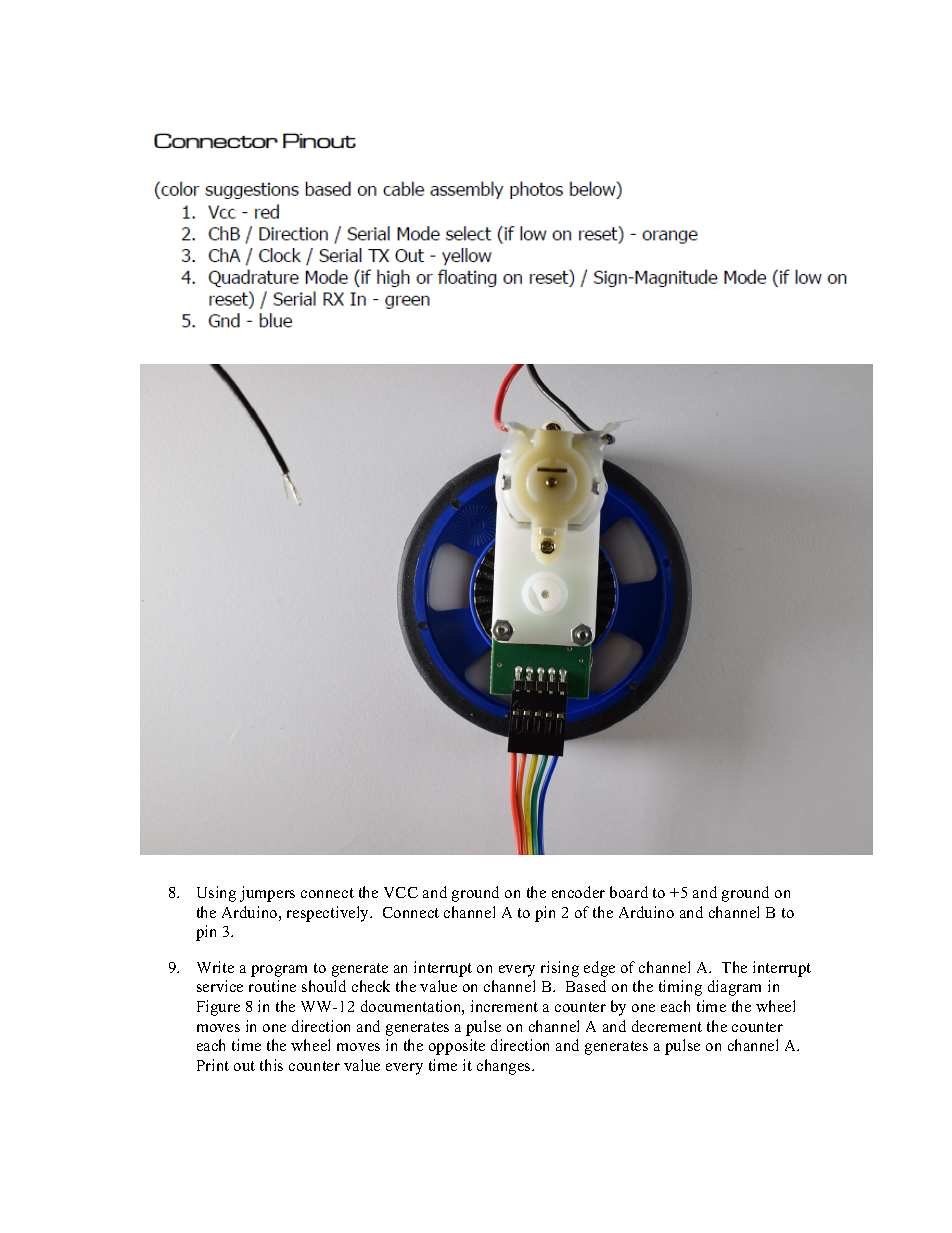 This screenshot has height=1233, width=952. I want to click on VCC, so click(401, 892).
